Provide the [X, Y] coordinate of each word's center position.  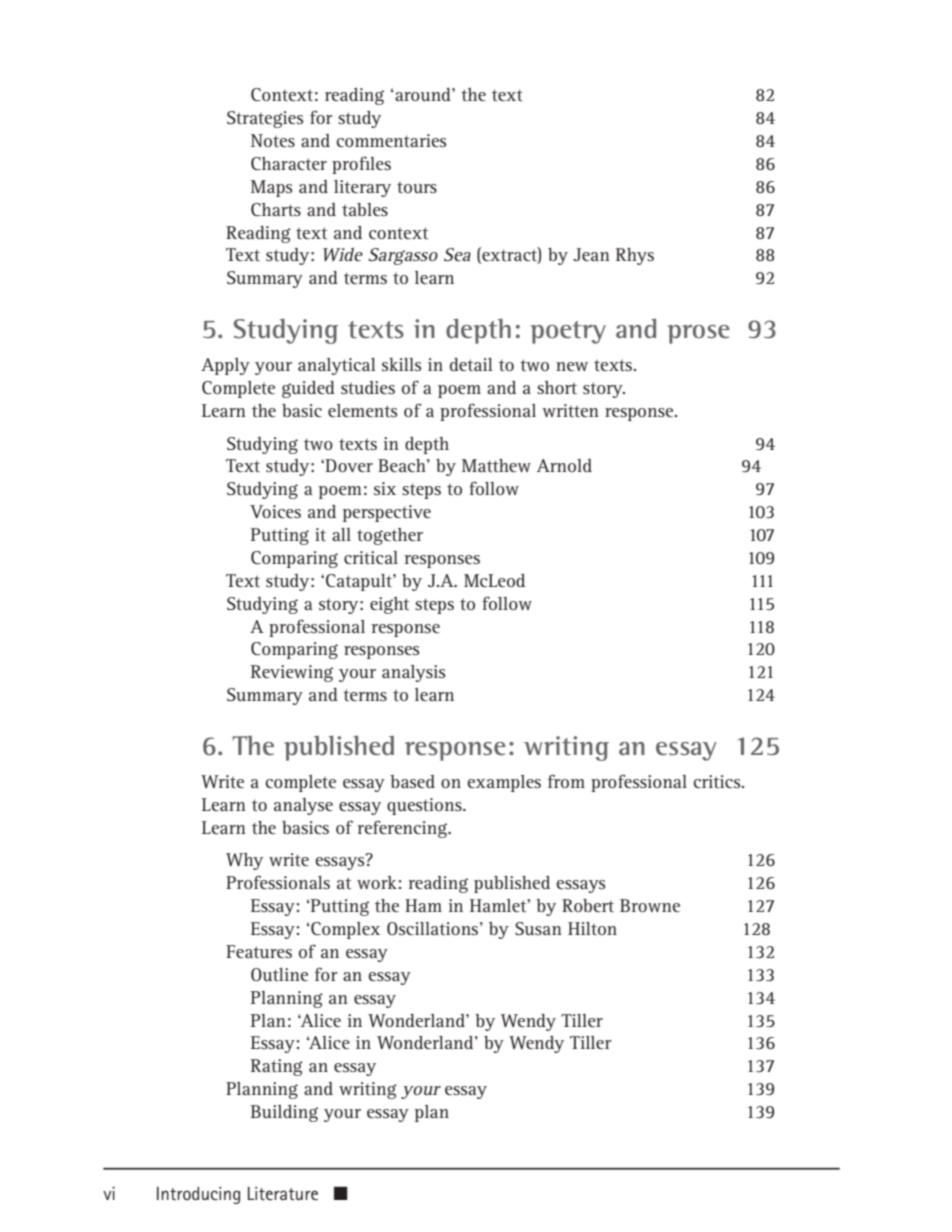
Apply [225, 366]
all [341, 534]
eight [389, 605]
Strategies [265, 119]
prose [699, 334]
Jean [591, 254]
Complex [344, 930]
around [423, 94]
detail [471, 364]
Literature [283, 1193]
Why [244, 861]
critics [718, 781]
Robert [588, 905]
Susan [538, 928]
